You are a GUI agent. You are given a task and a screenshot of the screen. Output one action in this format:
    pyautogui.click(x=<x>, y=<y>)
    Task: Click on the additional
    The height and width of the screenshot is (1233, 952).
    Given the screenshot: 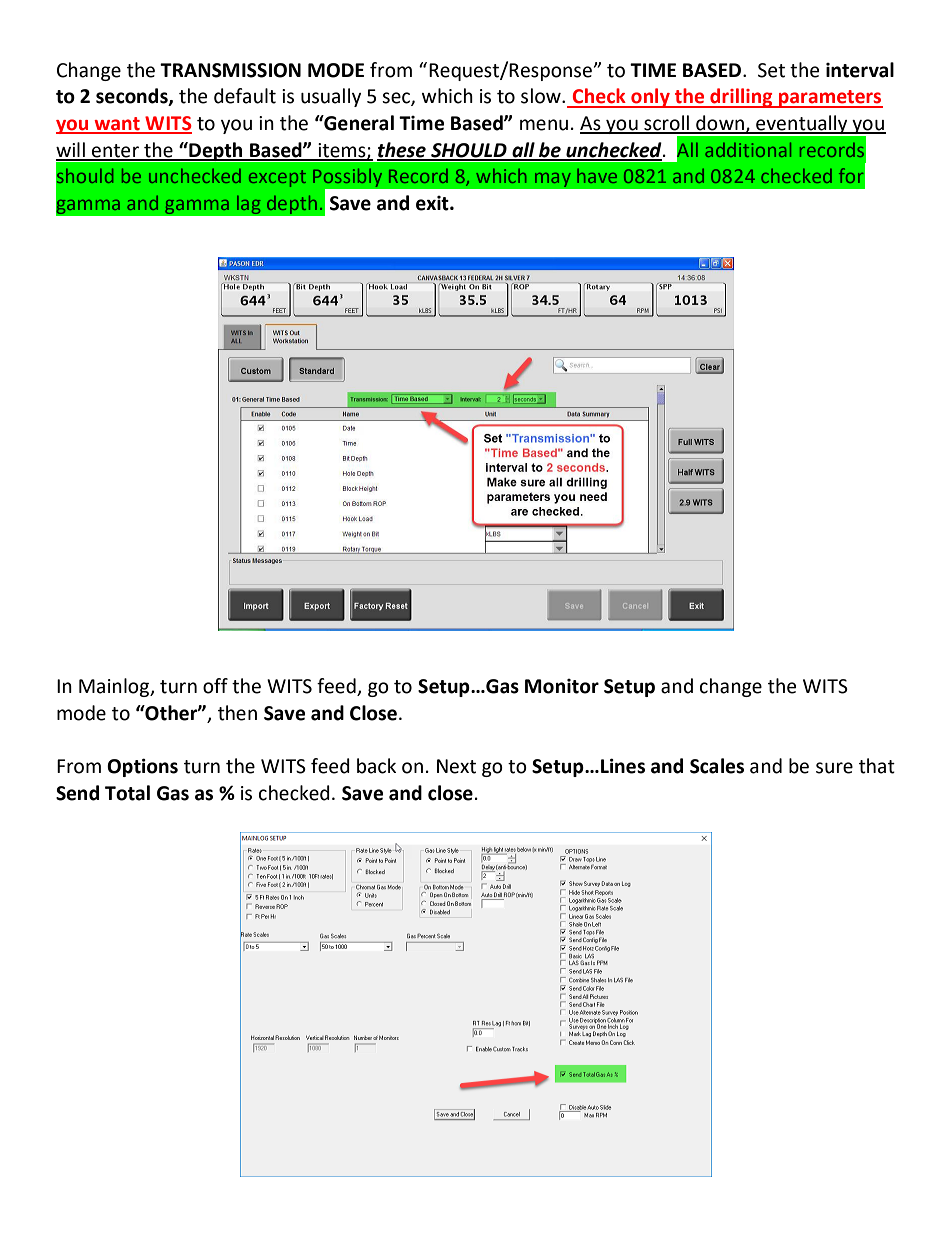 What is the action you would take?
    pyautogui.click(x=748, y=150)
